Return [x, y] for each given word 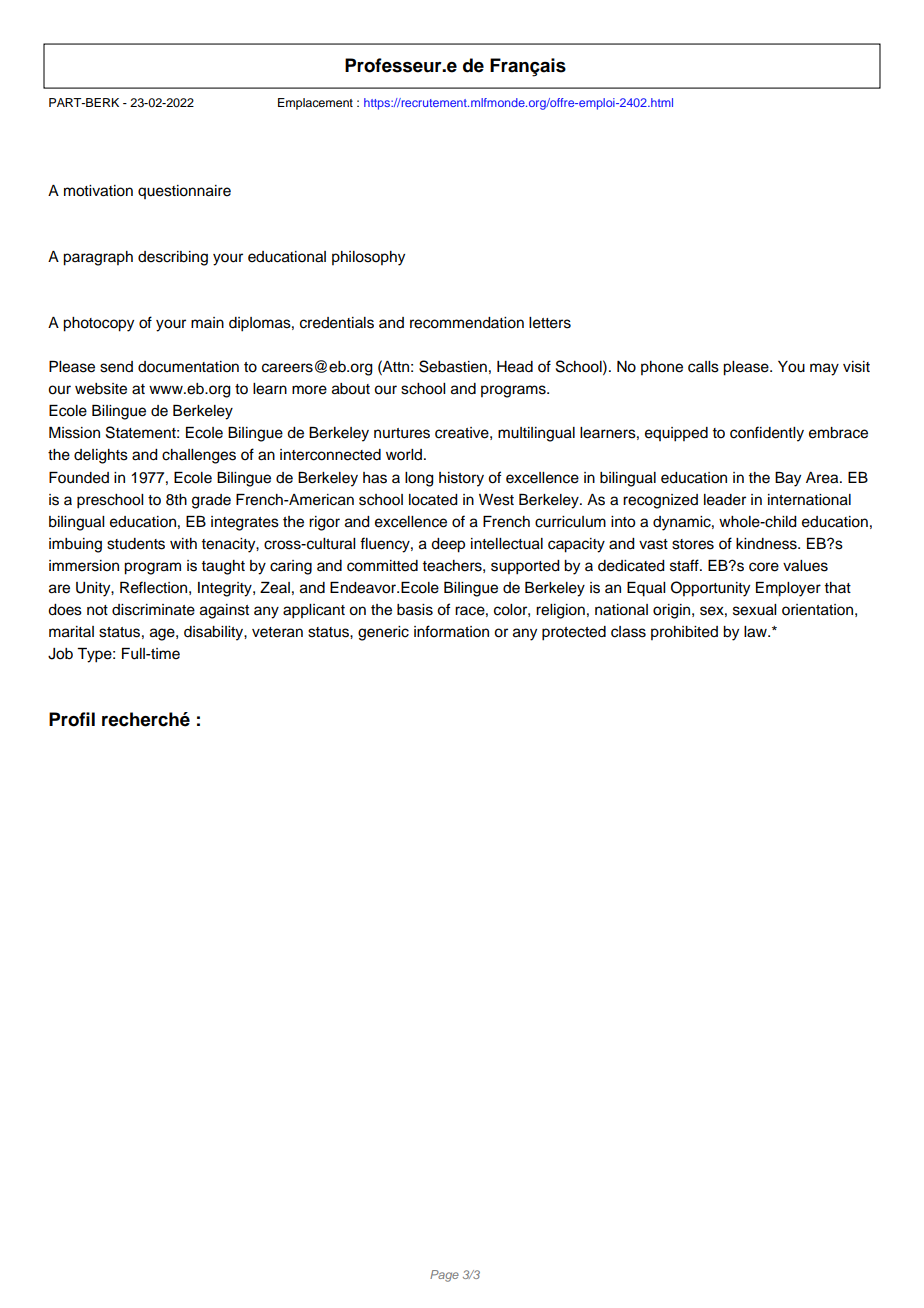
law [756, 632]
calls [703, 367]
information [451, 631]
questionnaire [184, 192]
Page [444, 1276]
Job [60, 654]
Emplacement [315, 104]
